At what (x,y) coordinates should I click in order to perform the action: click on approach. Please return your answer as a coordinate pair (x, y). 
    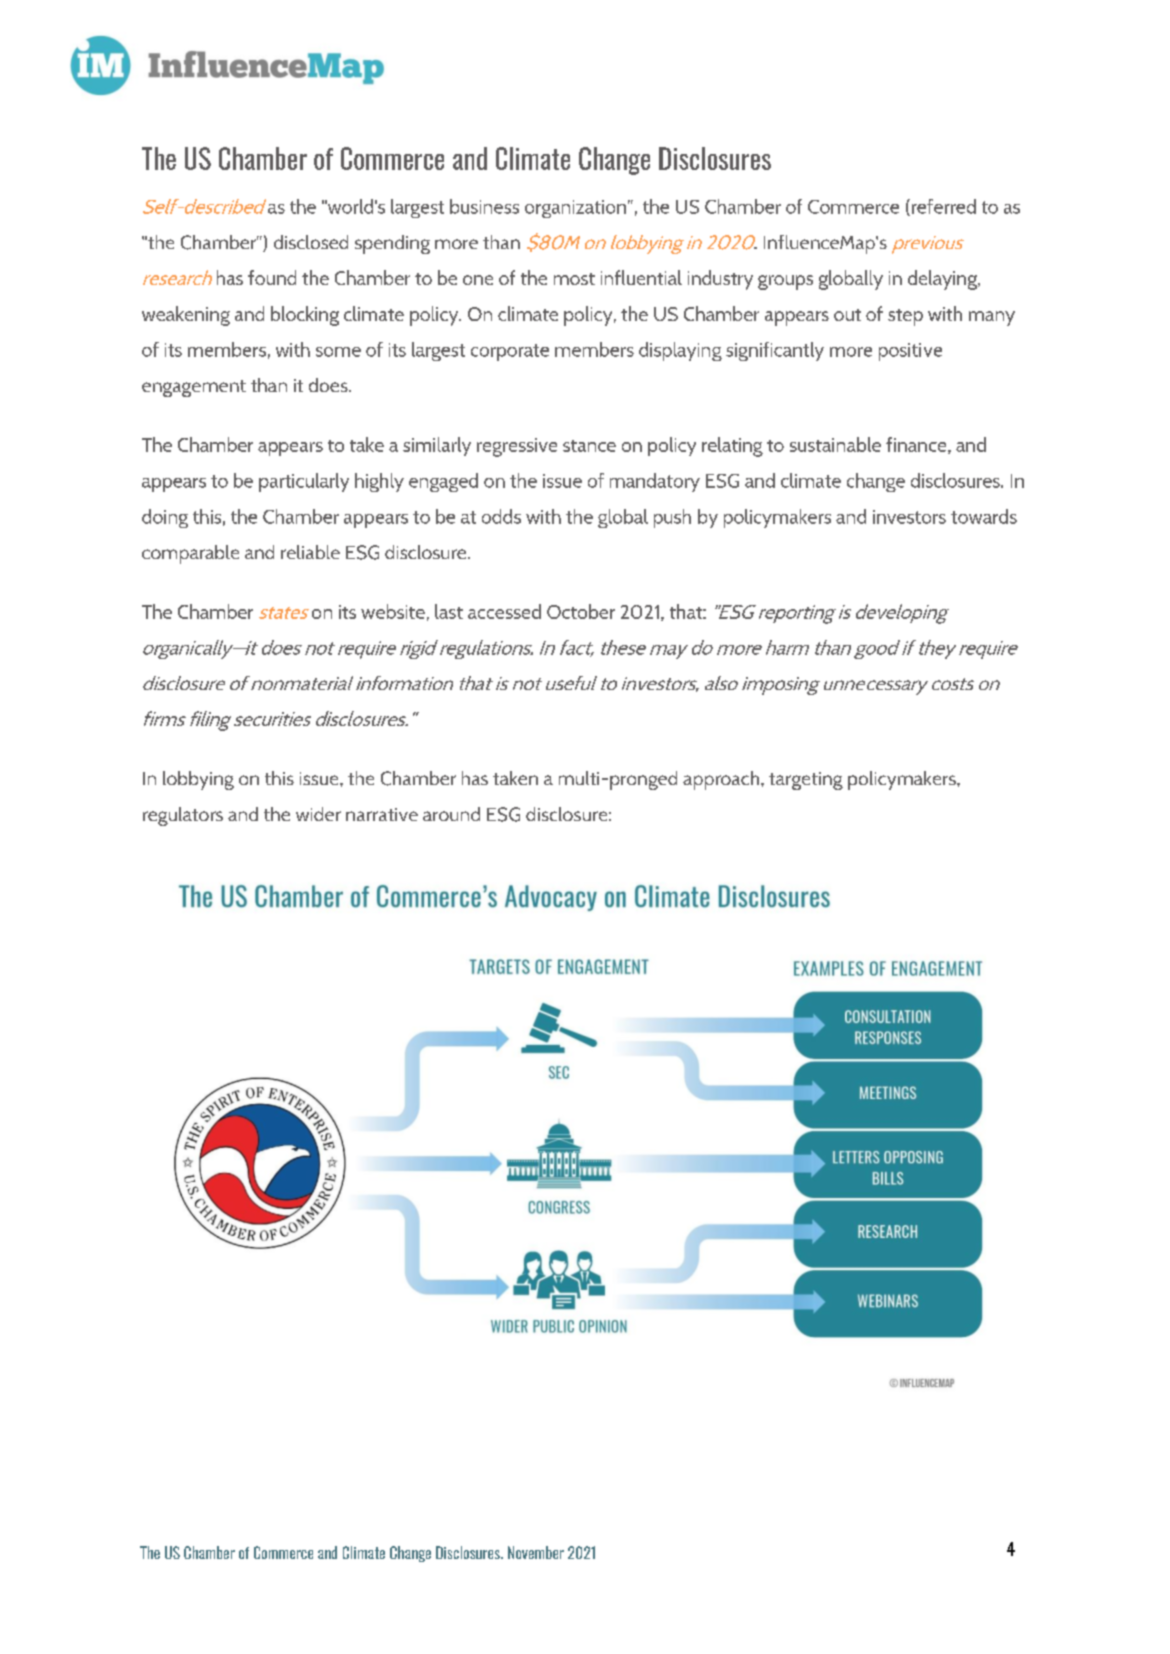
    Looking at the image, I should click on (722, 780).
